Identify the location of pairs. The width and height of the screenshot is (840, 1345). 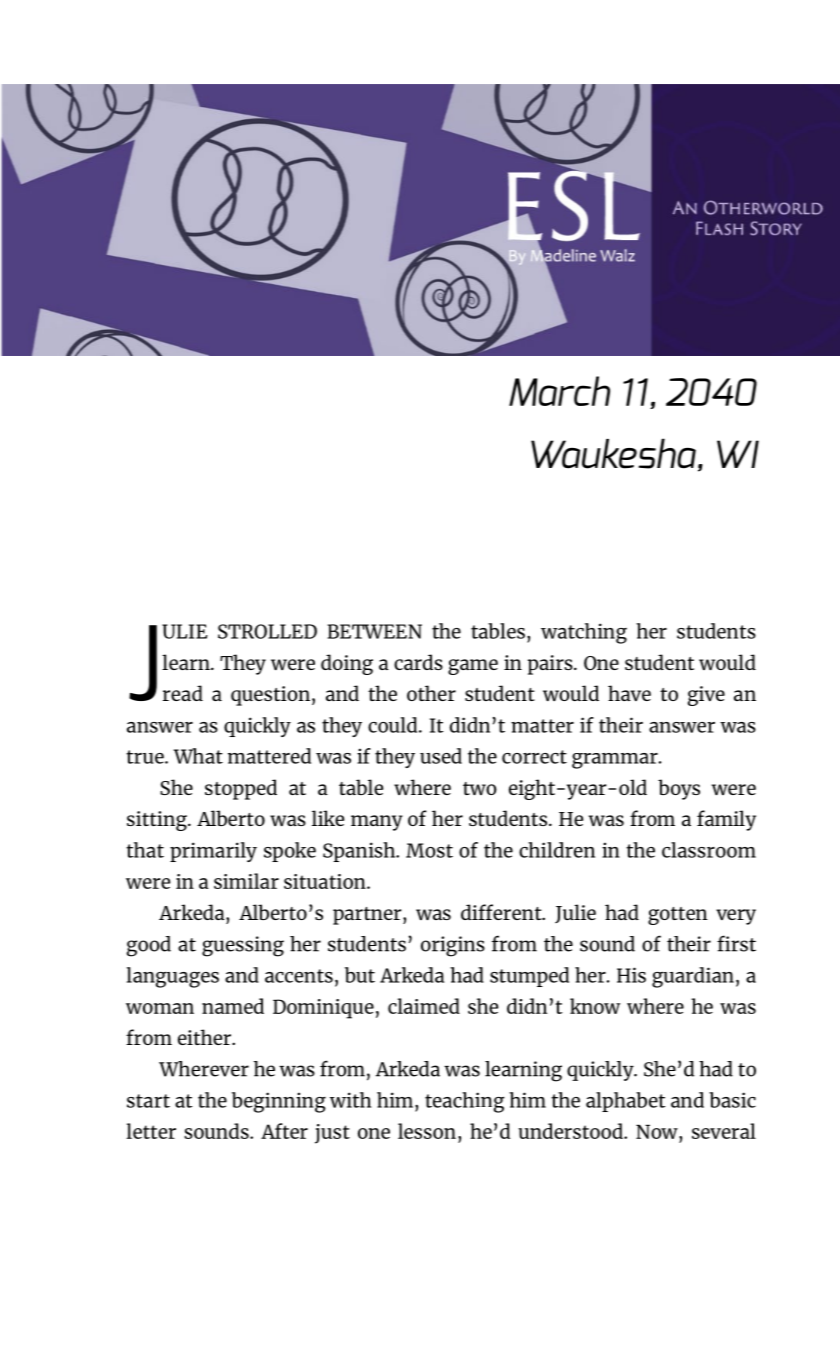
(551, 665).
